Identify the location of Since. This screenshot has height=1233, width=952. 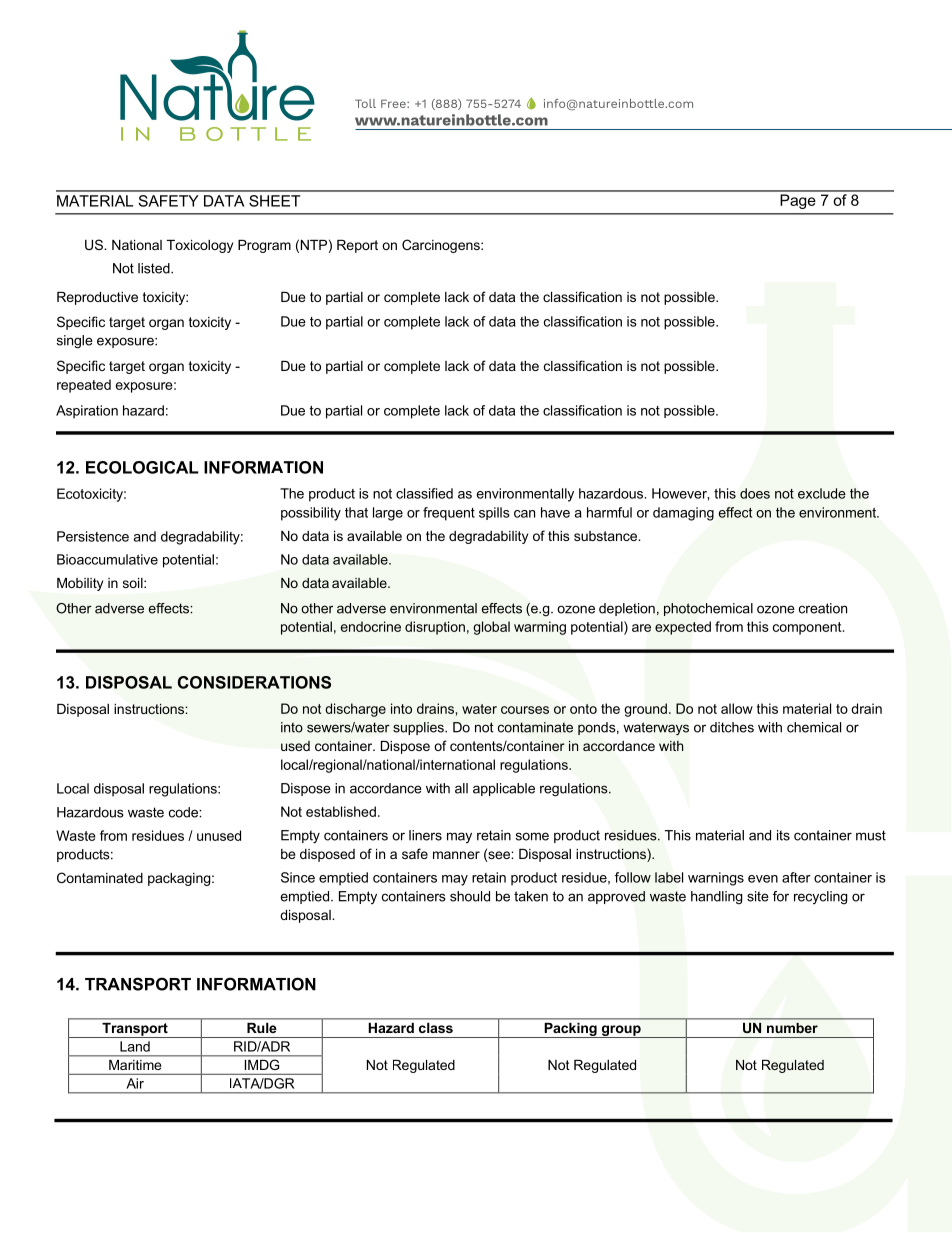
(298, 877).
